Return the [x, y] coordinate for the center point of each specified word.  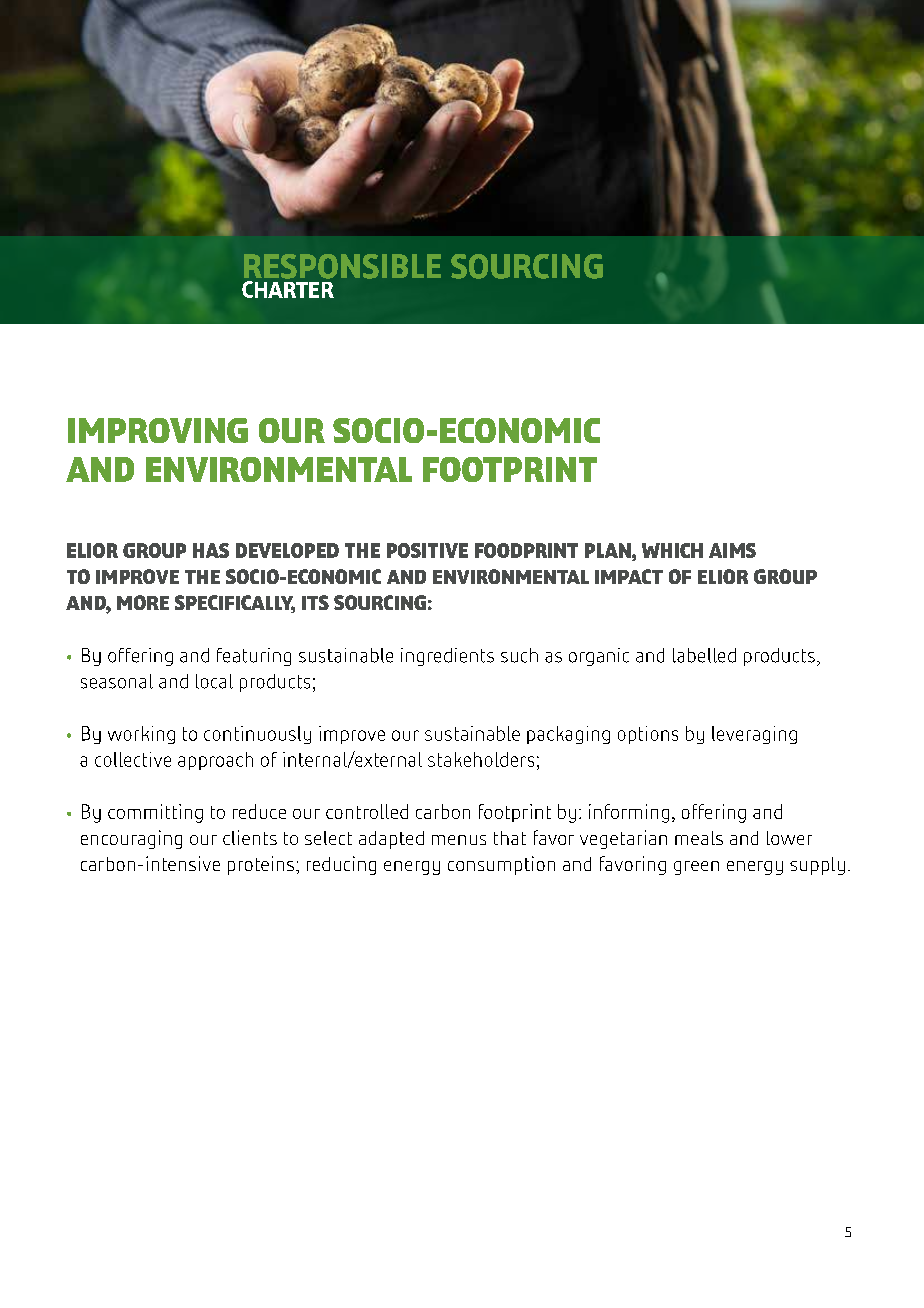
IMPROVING [158, 430]
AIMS [732, 550]
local [214, 681]
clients [250, 837]
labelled [704, 655]
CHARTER [288, 289]
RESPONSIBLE [342, 266]
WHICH [672, 550]
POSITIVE [427, 550]
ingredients [447, 657]
